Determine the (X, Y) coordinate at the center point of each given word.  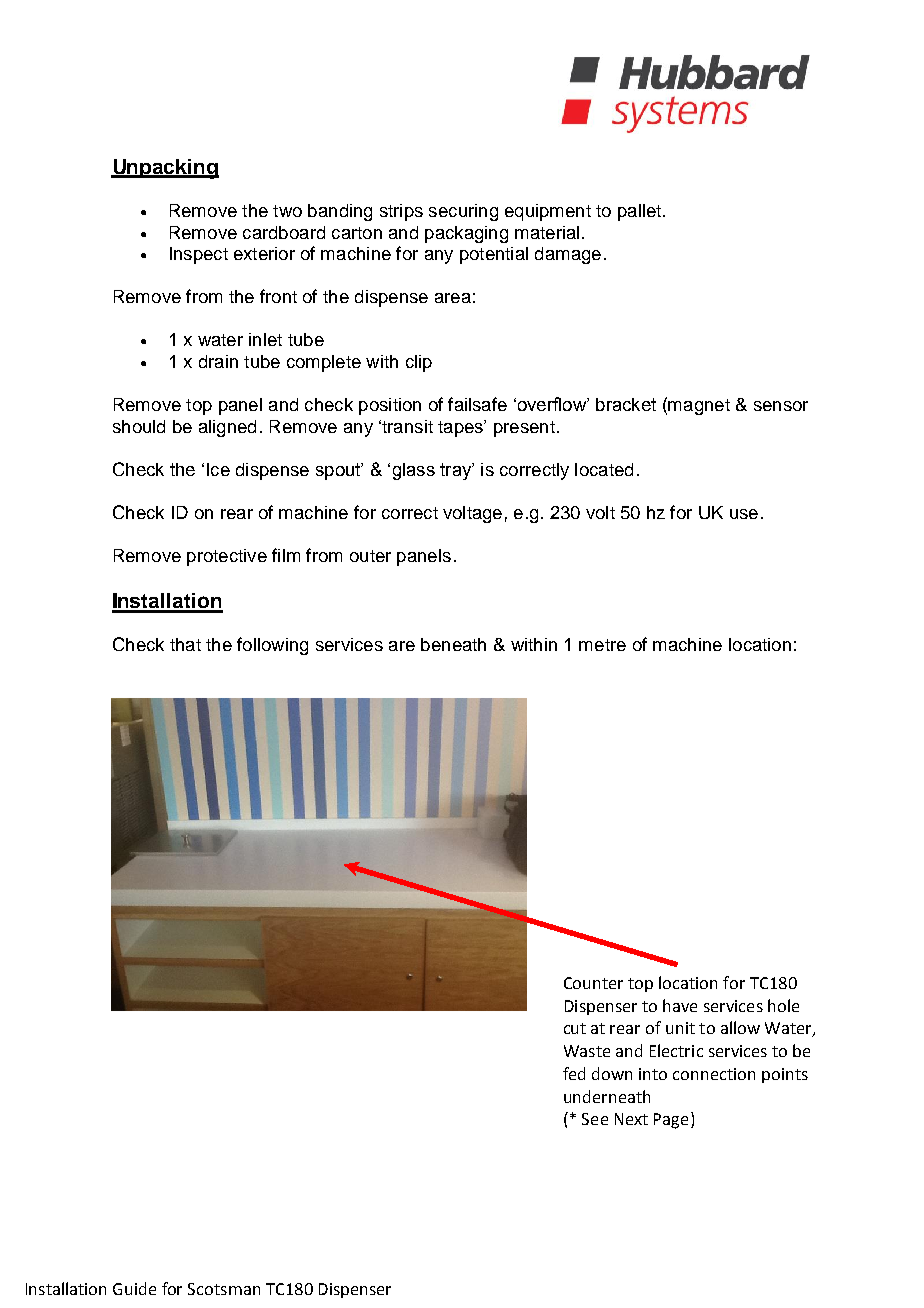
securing (463, 212)
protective (227, 557)
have (680, 1005)
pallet (639, 212)
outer (370, 556)
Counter (593, 983)
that (185, 644)
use (744, 514)
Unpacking (165, 169)
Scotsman (224, 1289)
